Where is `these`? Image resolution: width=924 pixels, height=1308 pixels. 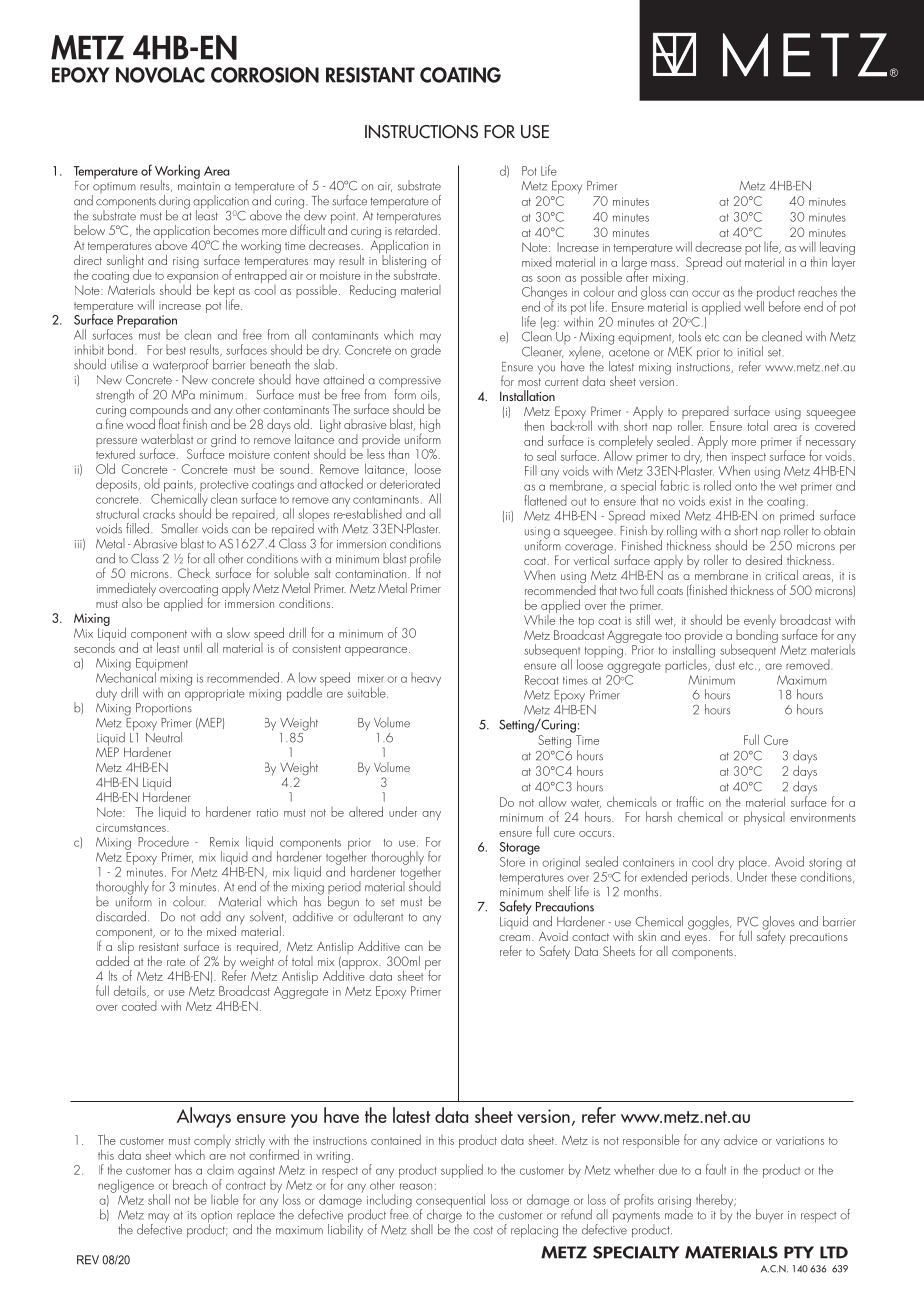 these is located at coordinates (784, 876).
